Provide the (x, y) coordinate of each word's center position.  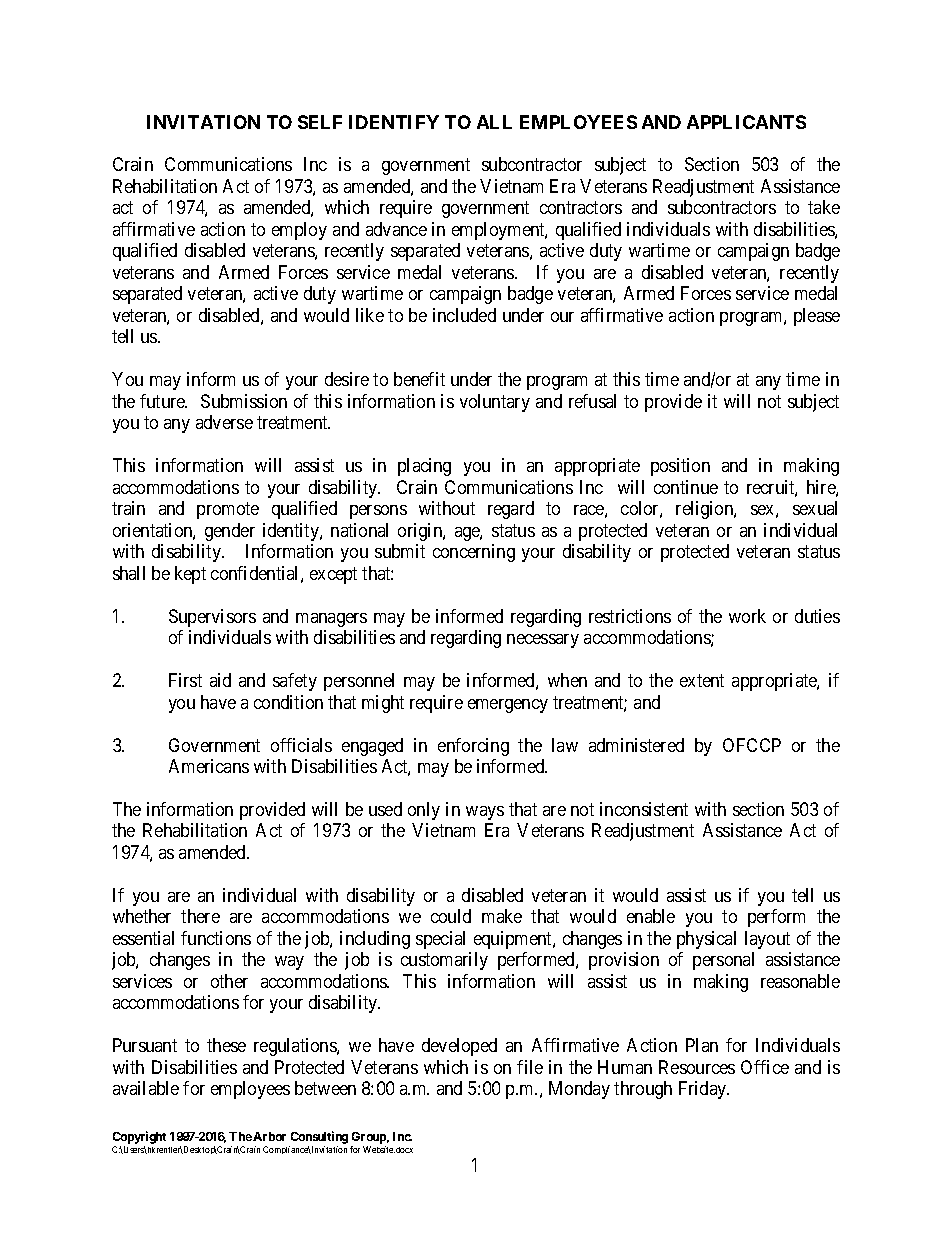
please (817, 317)
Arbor (269, 1136)
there (200, 916)
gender (230, 532)
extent (702, 680)
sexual (815, 508)
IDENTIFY (394, 122)
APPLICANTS (746, 122)
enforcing (473, 747)
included (464, 315)
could (451, 916)
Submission (244, 401)
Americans (209, 766)
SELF (320, 122)
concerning (474, 553)
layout (767, 940)
